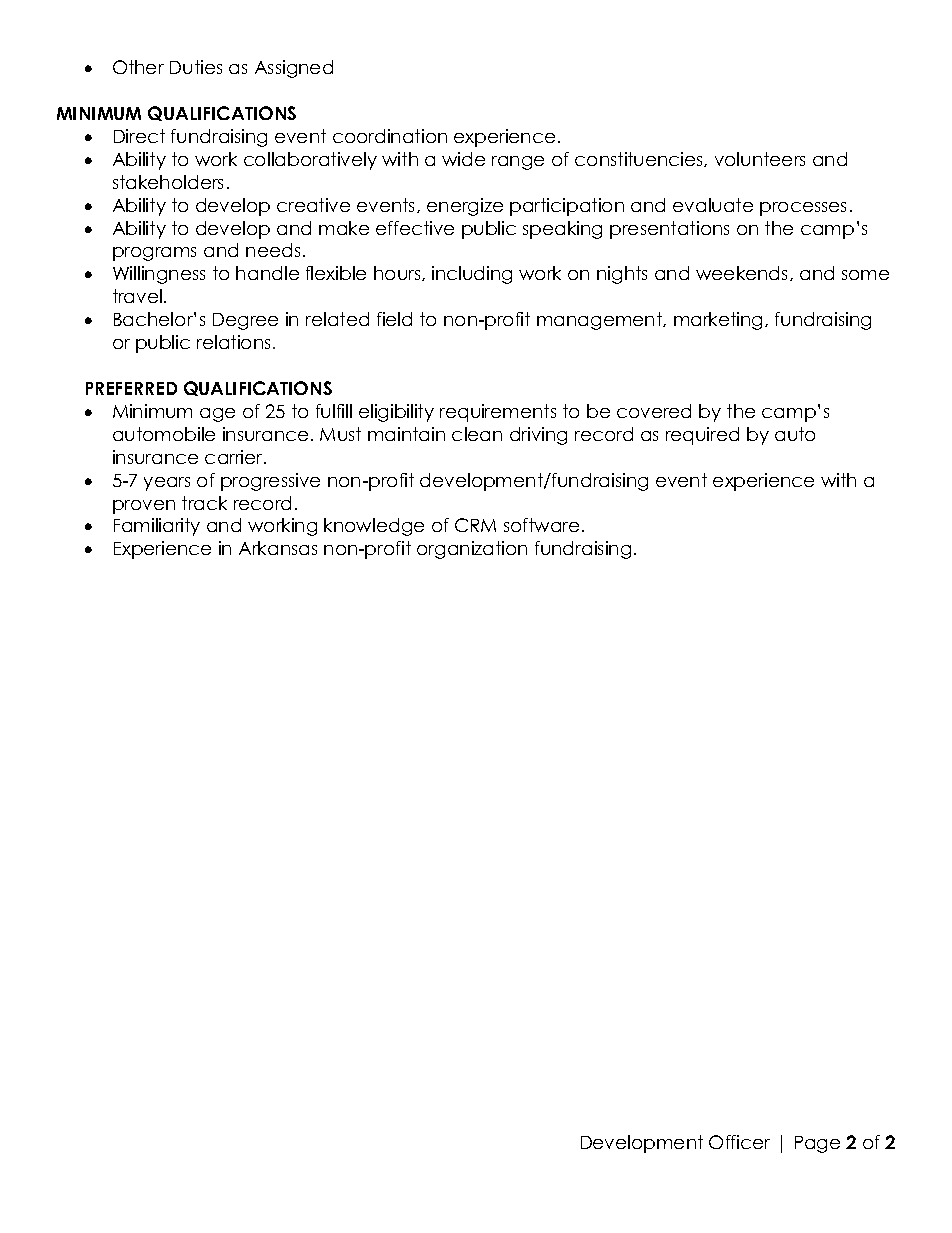 The width and height of the screenshot is (952, 1233). I want to click on organization, so click(472, 550).
